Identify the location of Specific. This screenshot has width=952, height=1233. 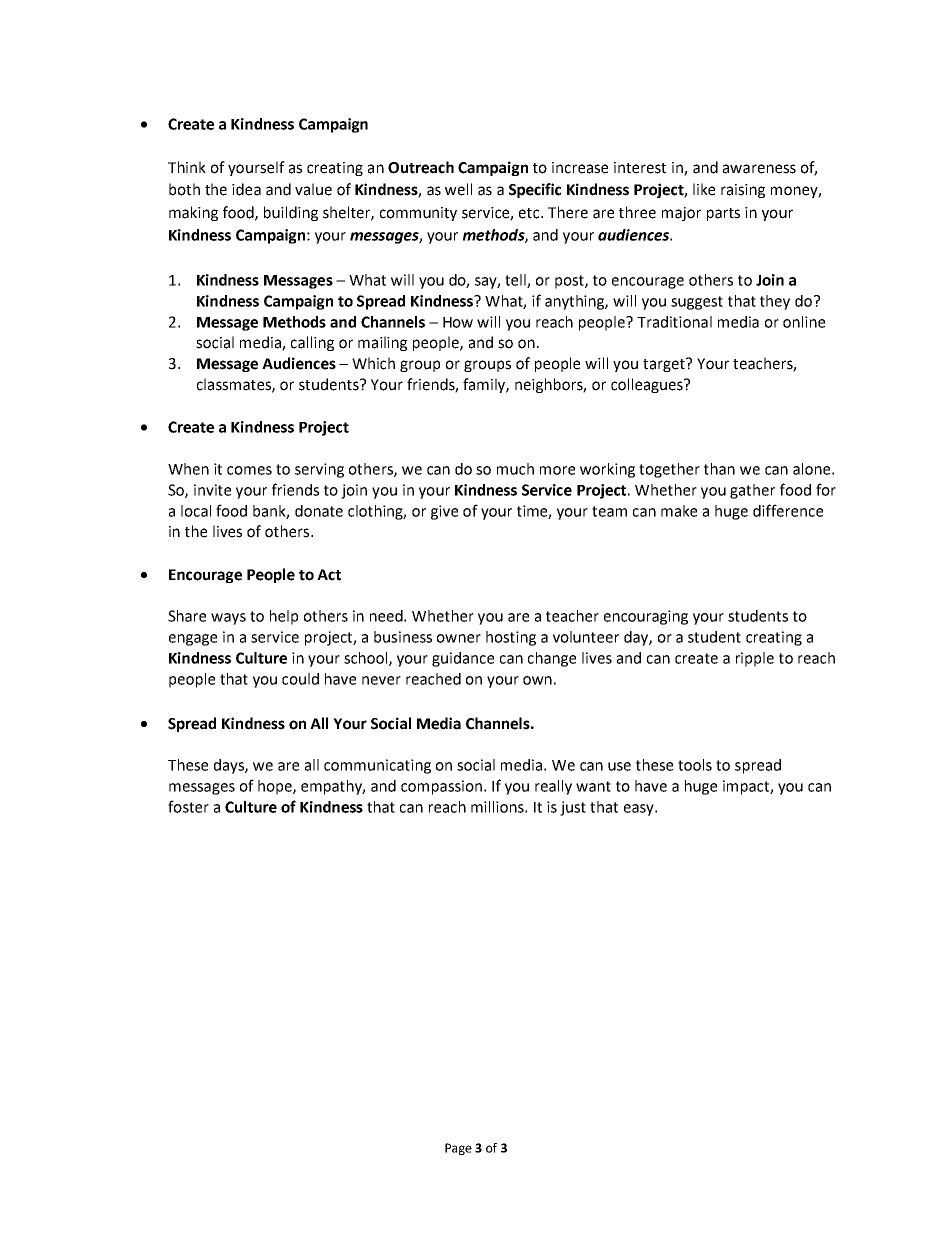
(535, 190).
